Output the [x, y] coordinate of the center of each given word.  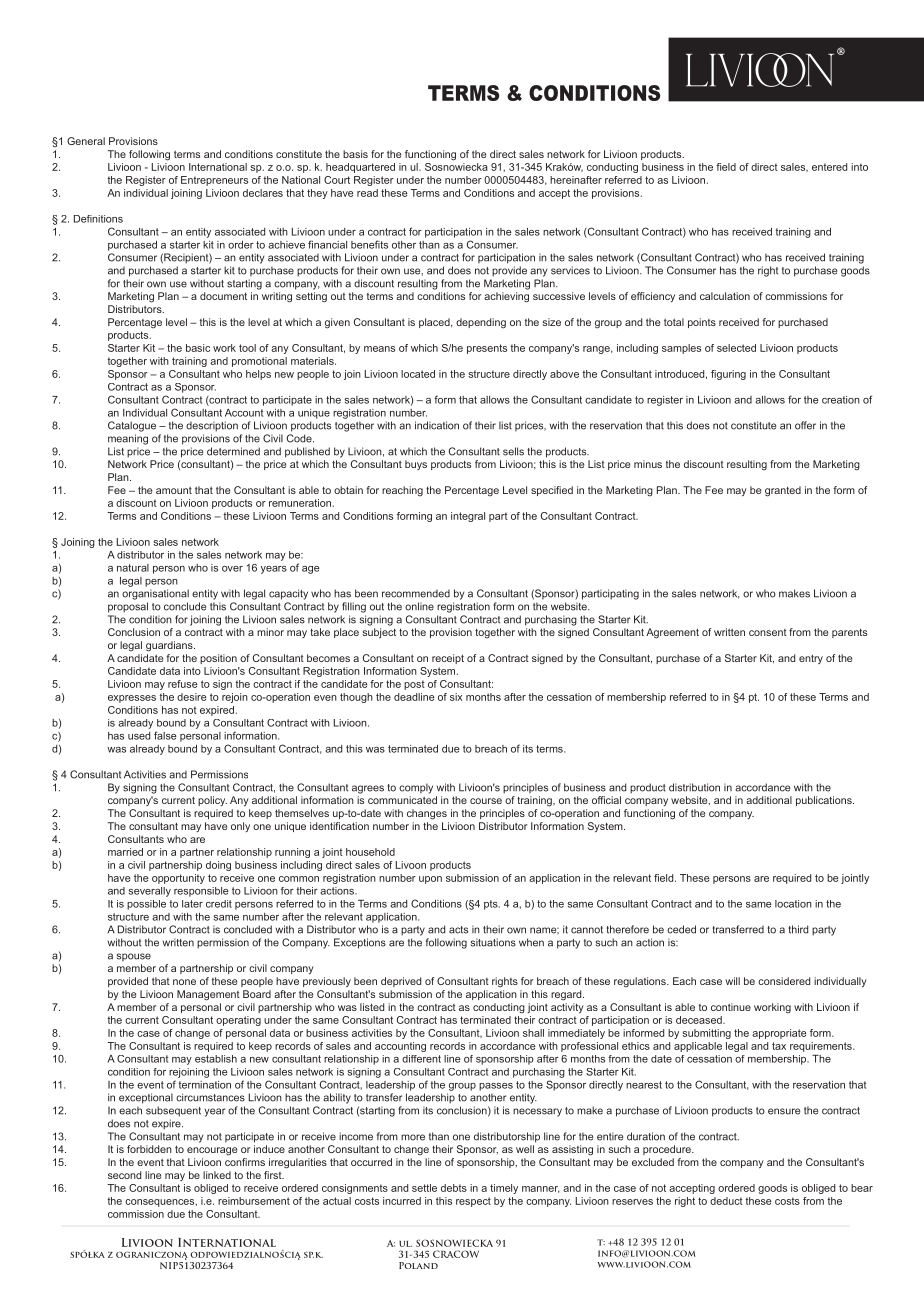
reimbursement [254, 1201]
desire [192, 697]
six [456, 697]
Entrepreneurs [214, 181]
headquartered [360, 168]
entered [829, 167]
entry [811, 659]
